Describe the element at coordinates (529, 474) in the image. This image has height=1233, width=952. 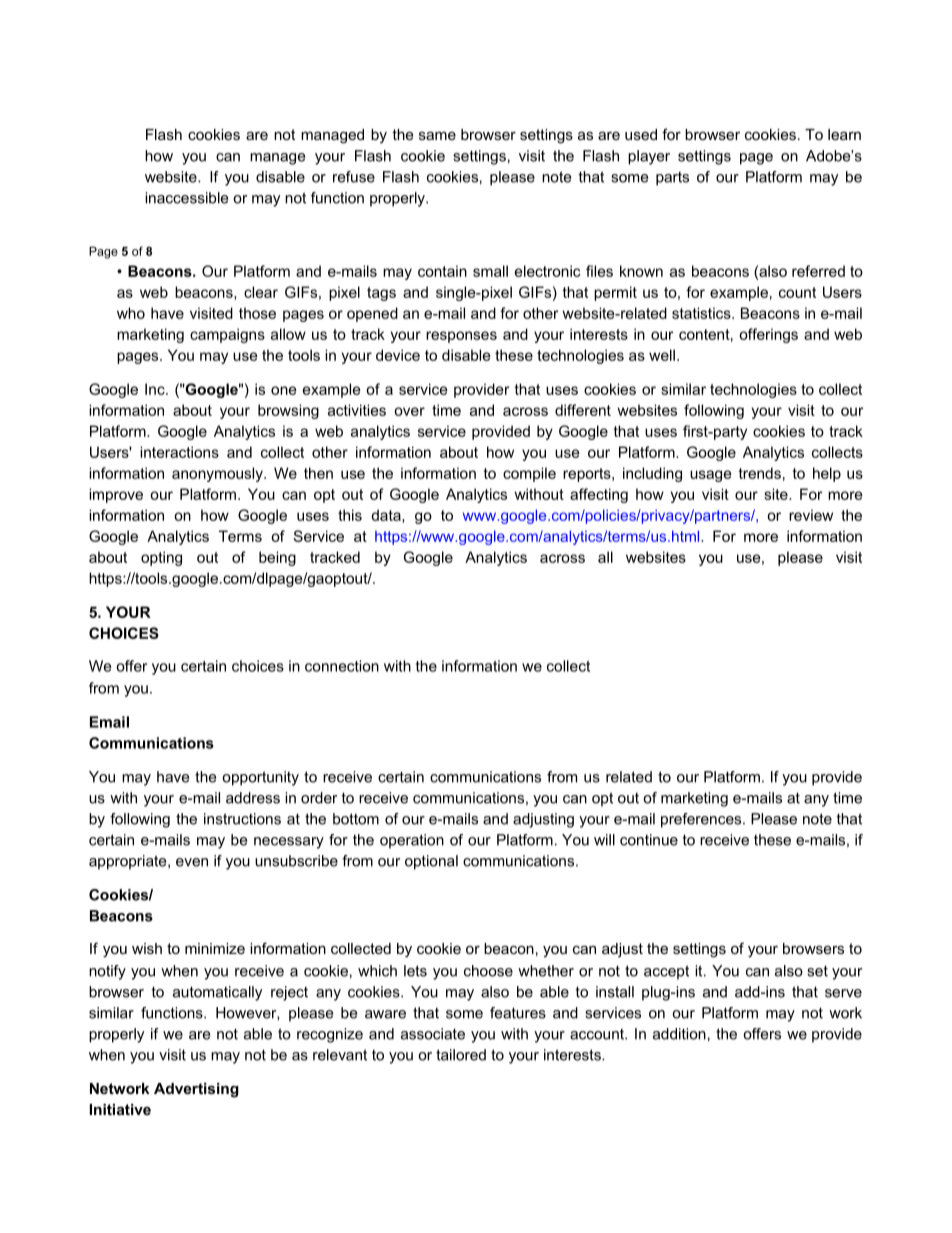
I see `compile` at that location.
